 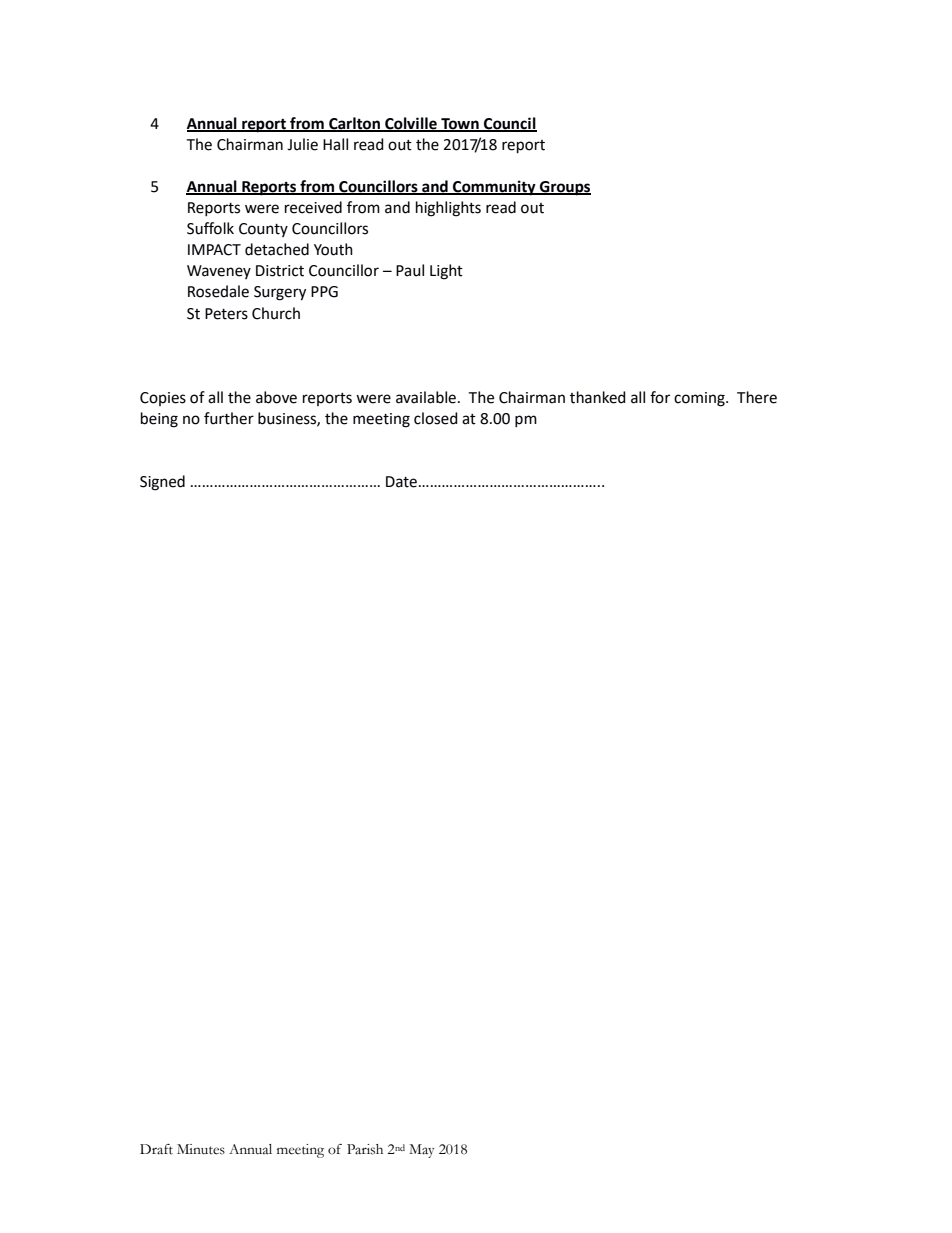 What do you see at coordinates (700, 399) in the image?
I see `coming` at bounding box center [700, 399].
